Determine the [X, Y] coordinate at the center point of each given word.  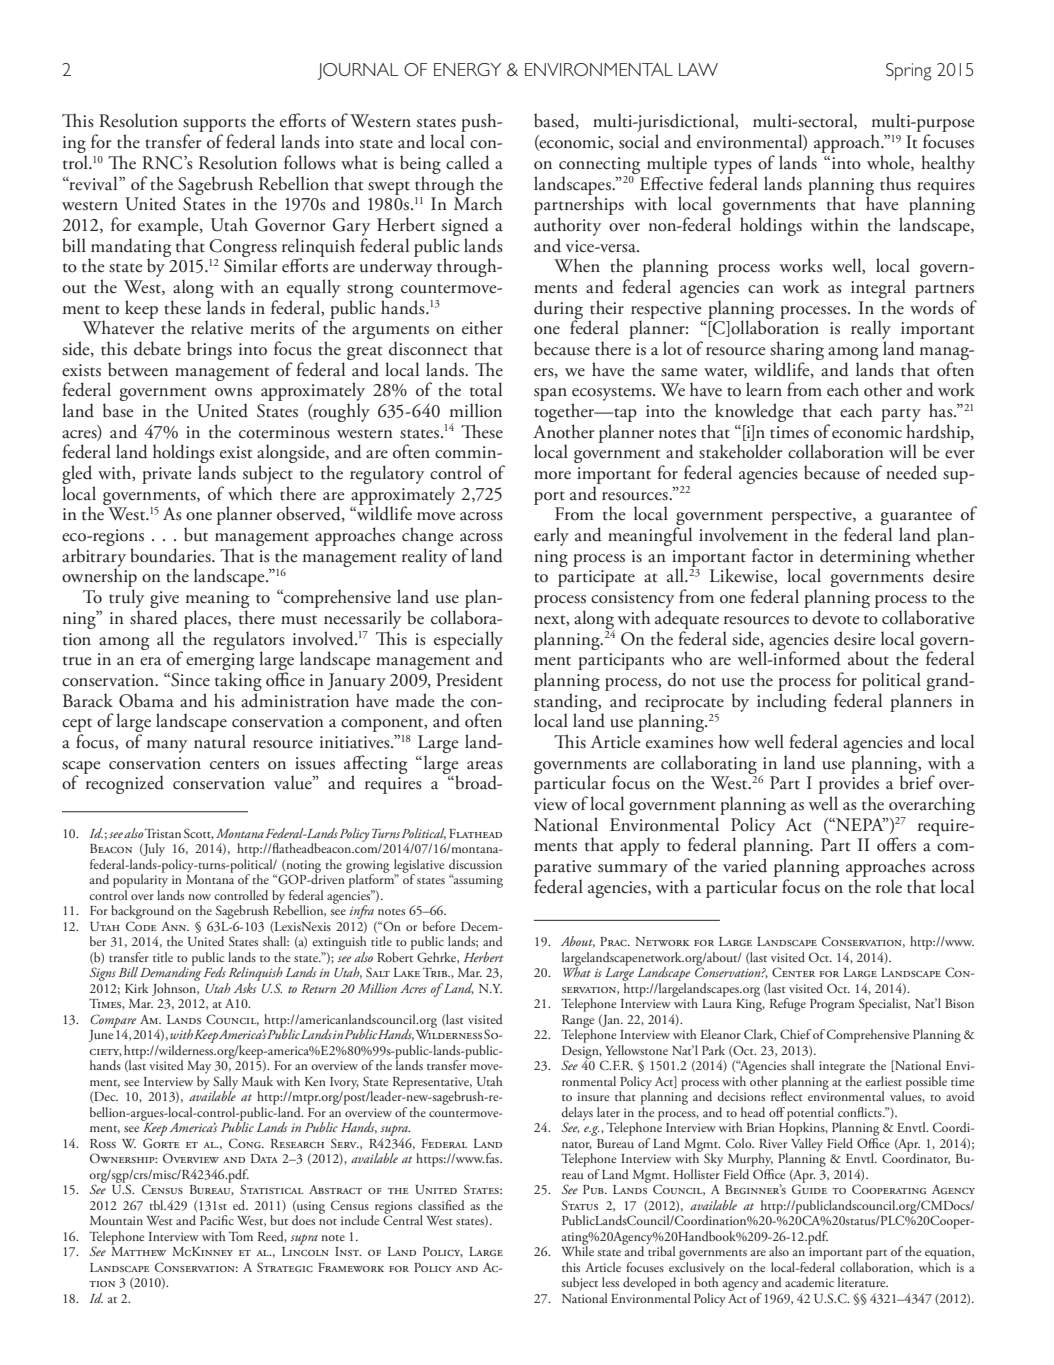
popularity [140, 880]
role [889, 886]
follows [310, 162]
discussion [475, 864]
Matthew [138, 1251]
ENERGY [467, 69]
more [552, 475]
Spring [909, 72]
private [167, 475]
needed [911, 472]
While [577, 1250]
